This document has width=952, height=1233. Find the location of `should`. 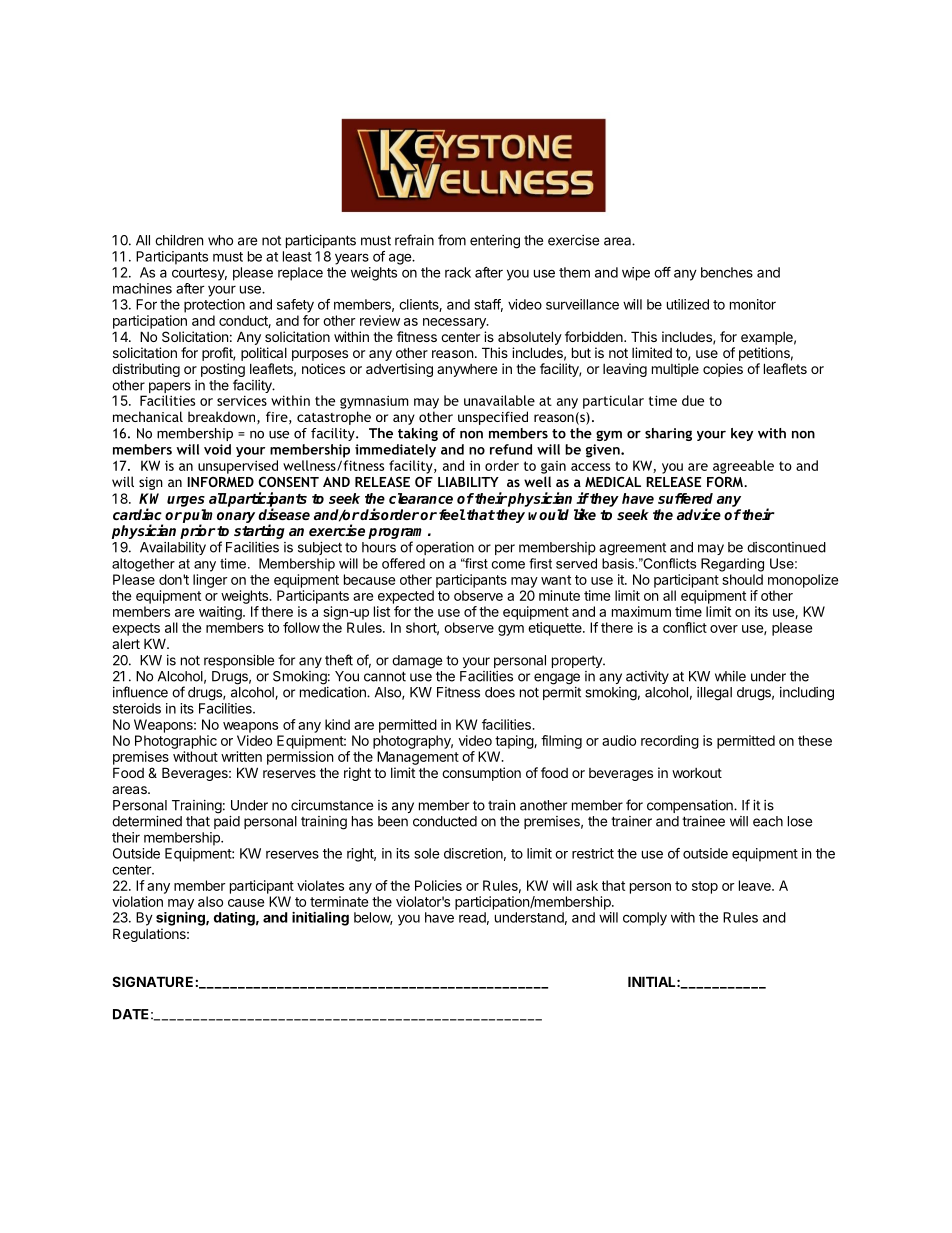

should is located at coordinates (742, 579).
